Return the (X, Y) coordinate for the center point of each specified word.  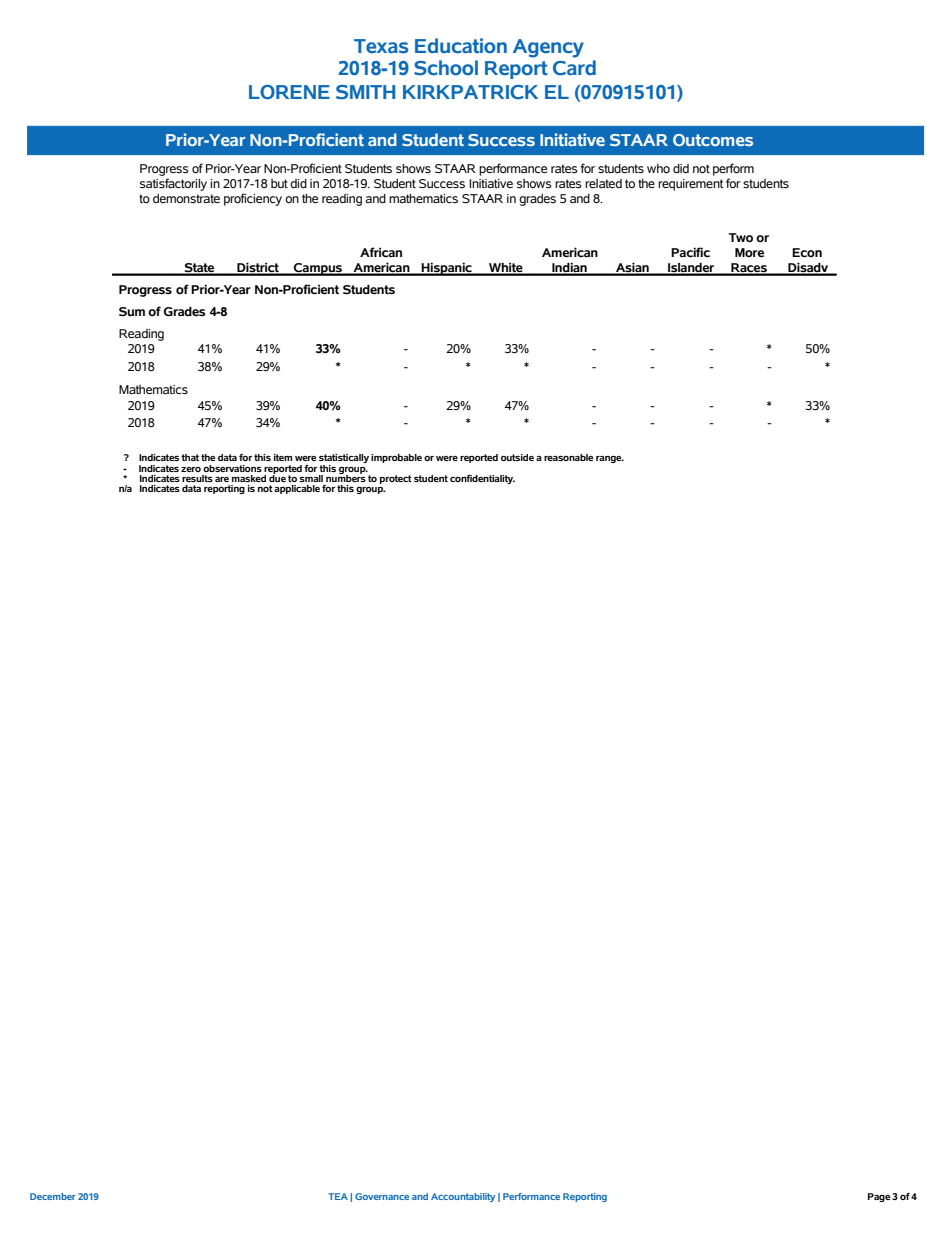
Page (879, 1197)
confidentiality (482, 479)
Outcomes (713, 140)
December (53, 1196)
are (222, 479)
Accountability (463, 1197)
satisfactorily (173, 184)
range (610, 459)
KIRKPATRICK (470, 92)
